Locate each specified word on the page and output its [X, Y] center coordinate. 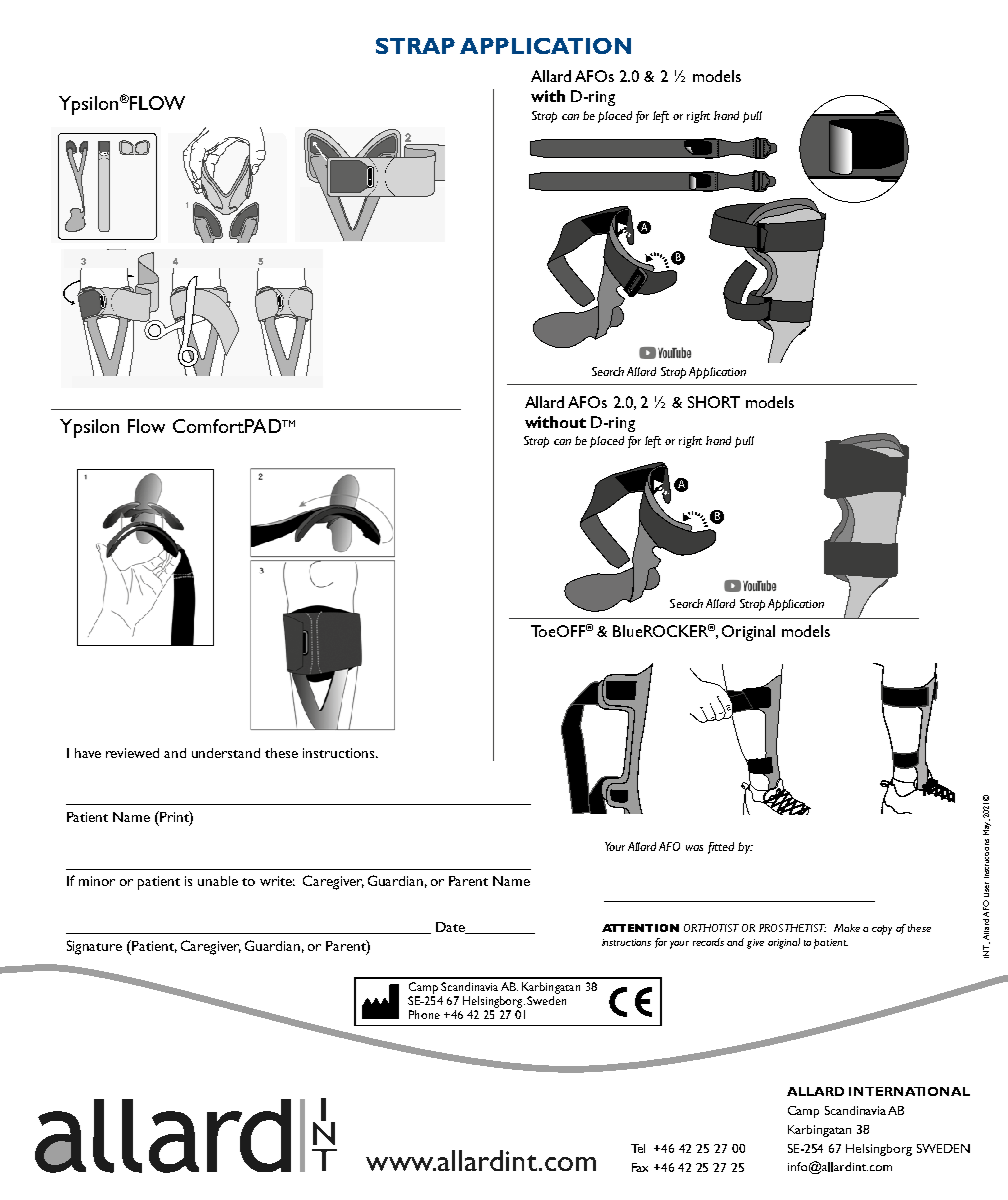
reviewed [132, 753]
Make [847, 928]
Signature [94, 947]
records [708, 942]
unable [218, 881]
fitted [721, 848]
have [88, 753]
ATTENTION [640, 928]
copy [882, 930]
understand [226, 753]
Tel [638, 1148]
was [694, 848]
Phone [424, 1014]
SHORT [714, 402]
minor [97, 881]
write [277, 881]
